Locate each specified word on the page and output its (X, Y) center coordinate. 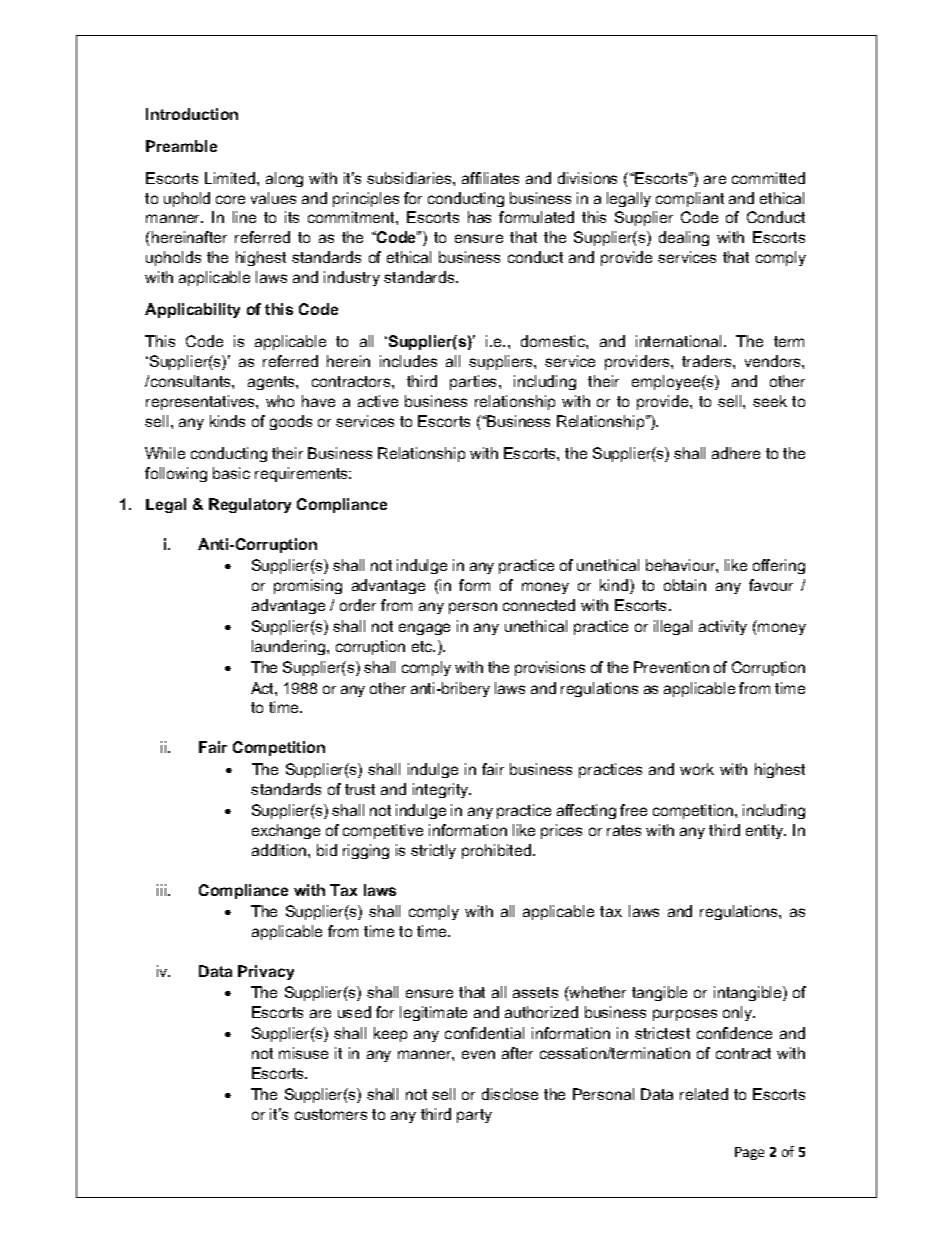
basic (231, 473)
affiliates (490, 178)
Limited (231, 178)
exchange (286, 831)
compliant (690, 199)
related (704, 1094)
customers (331, 1114)
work (697, 769)
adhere (736, 453)
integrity (442, 790)
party (474, 1116)
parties (475, 382)
